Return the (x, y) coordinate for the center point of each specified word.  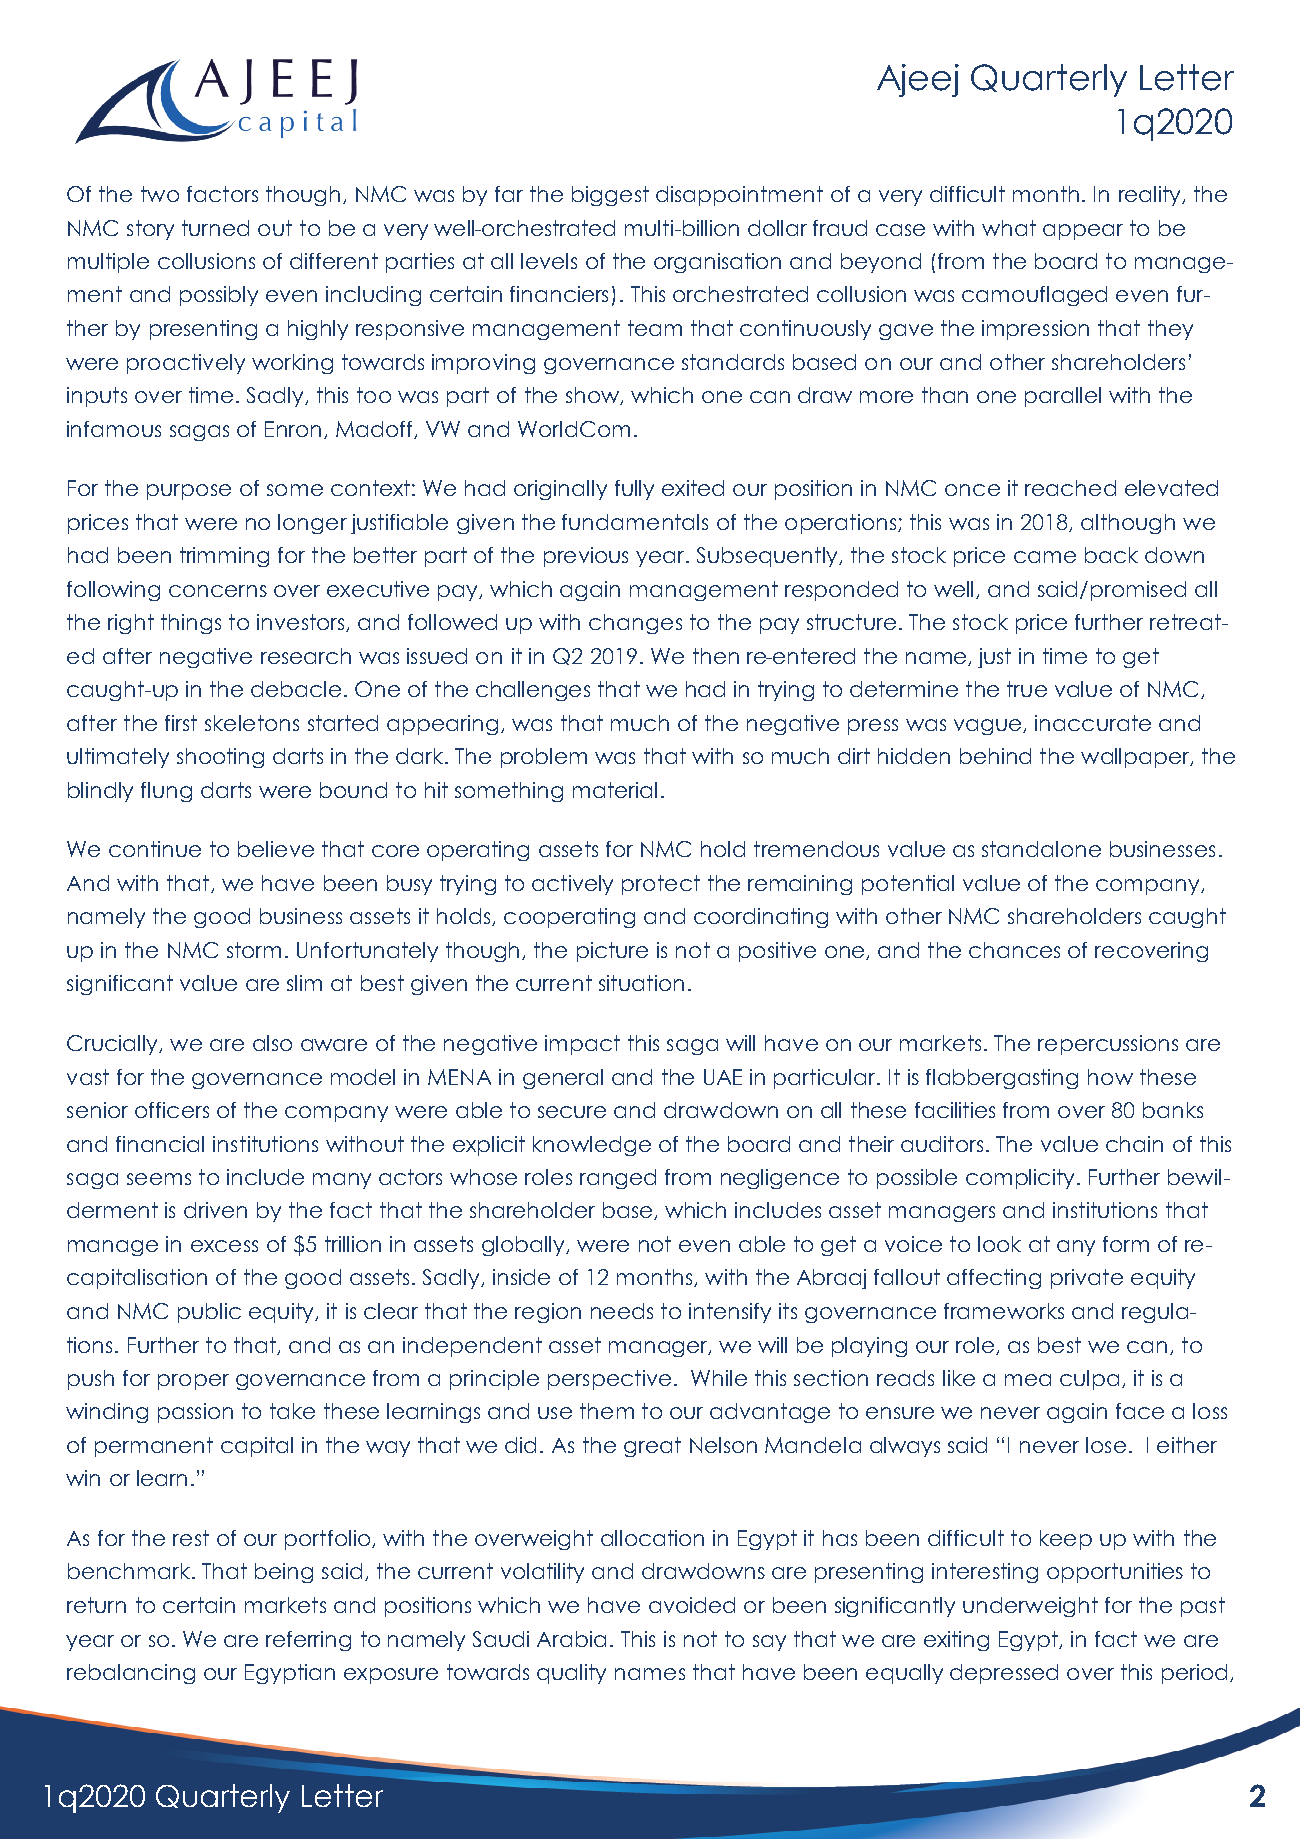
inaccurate (1093, 723)
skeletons (252, 723)
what (1009, 228)
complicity (1020, 1179)
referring (308, 1641)
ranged (618, 1179)
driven (215, 1210)
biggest (610, 196)
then (716, 656)
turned (215, 228)
